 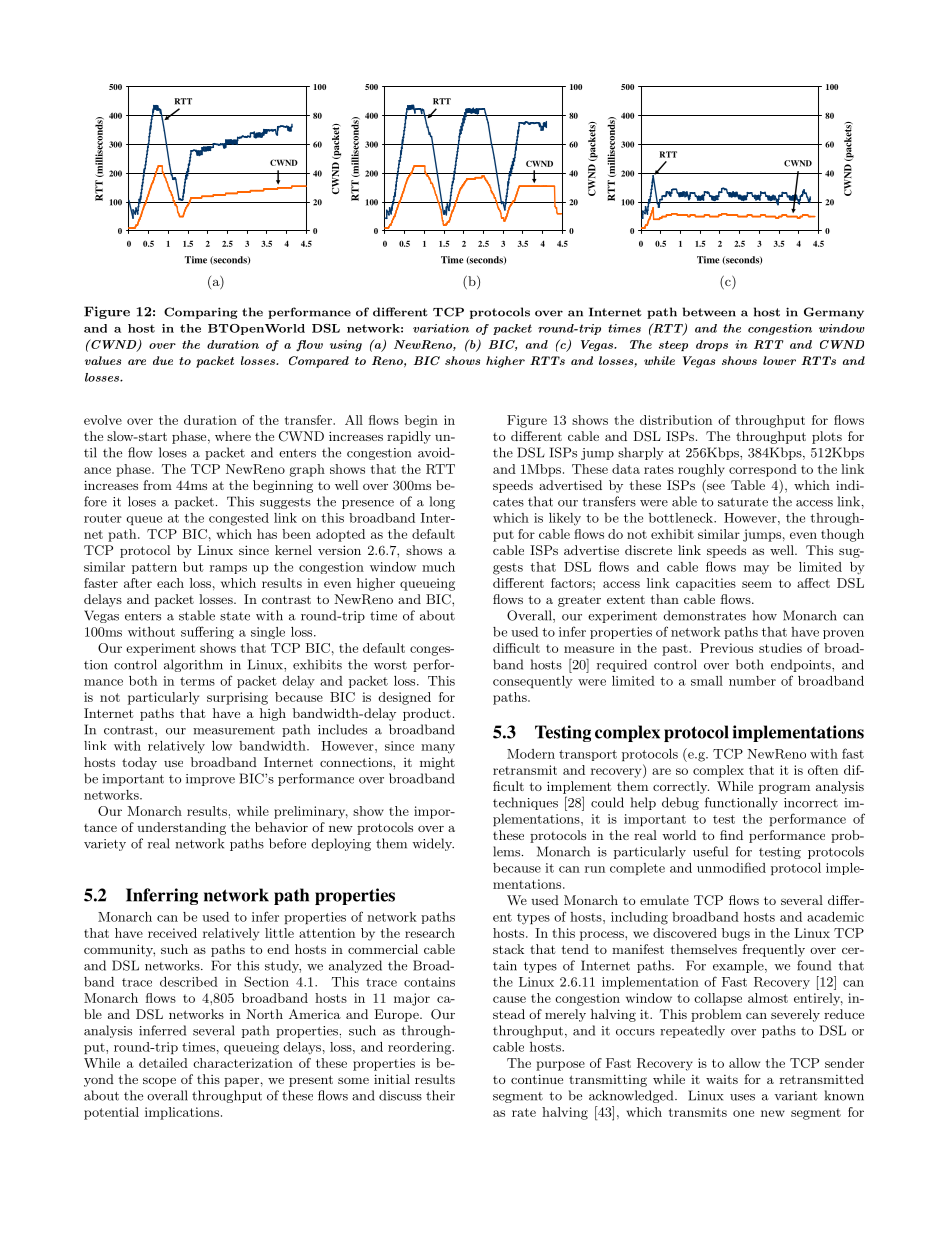 What do you see at coordinates (427, 714) in the screenshot?
I see `product` at bounding box center [427, 714].
